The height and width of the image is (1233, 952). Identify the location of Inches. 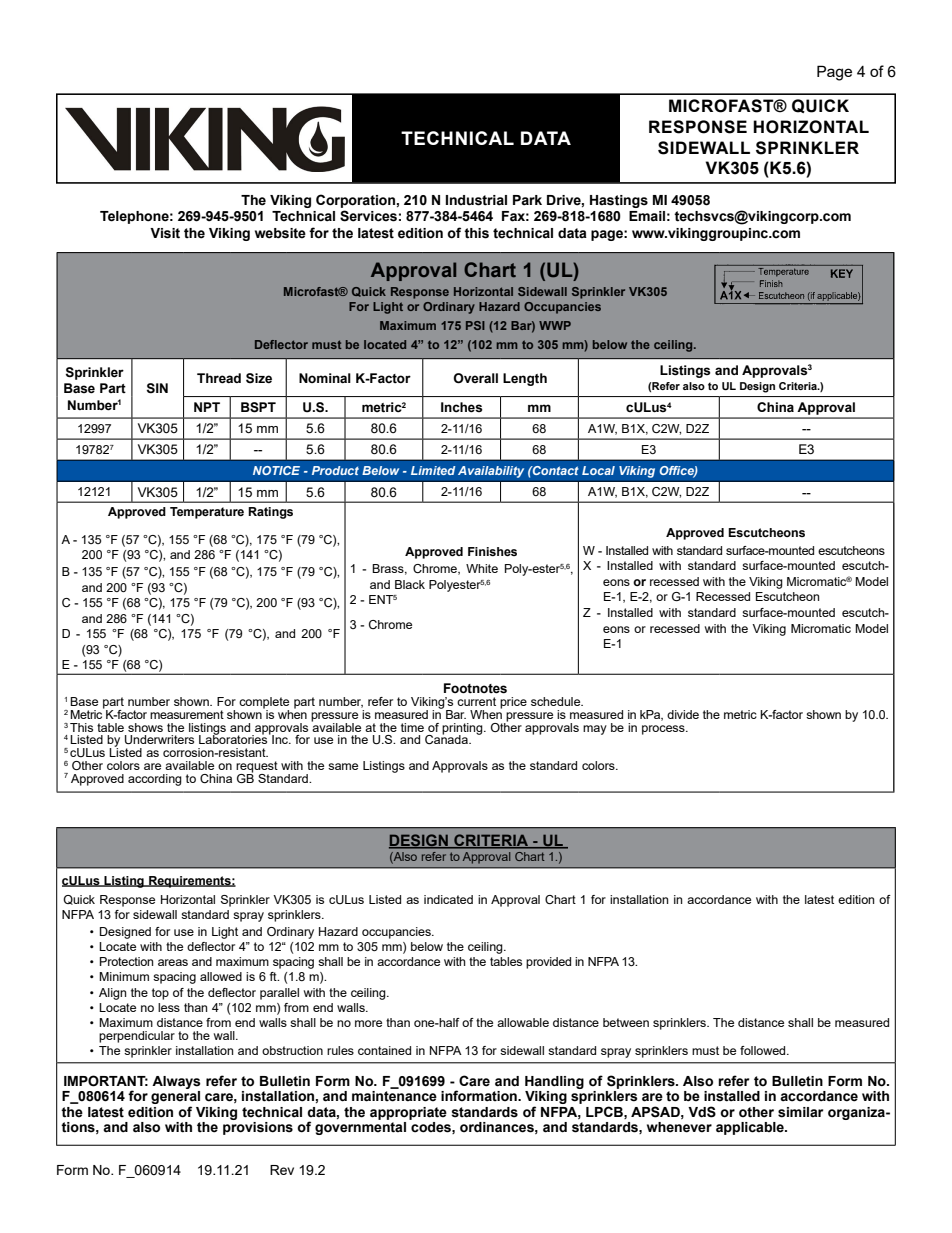
(462, 407).
